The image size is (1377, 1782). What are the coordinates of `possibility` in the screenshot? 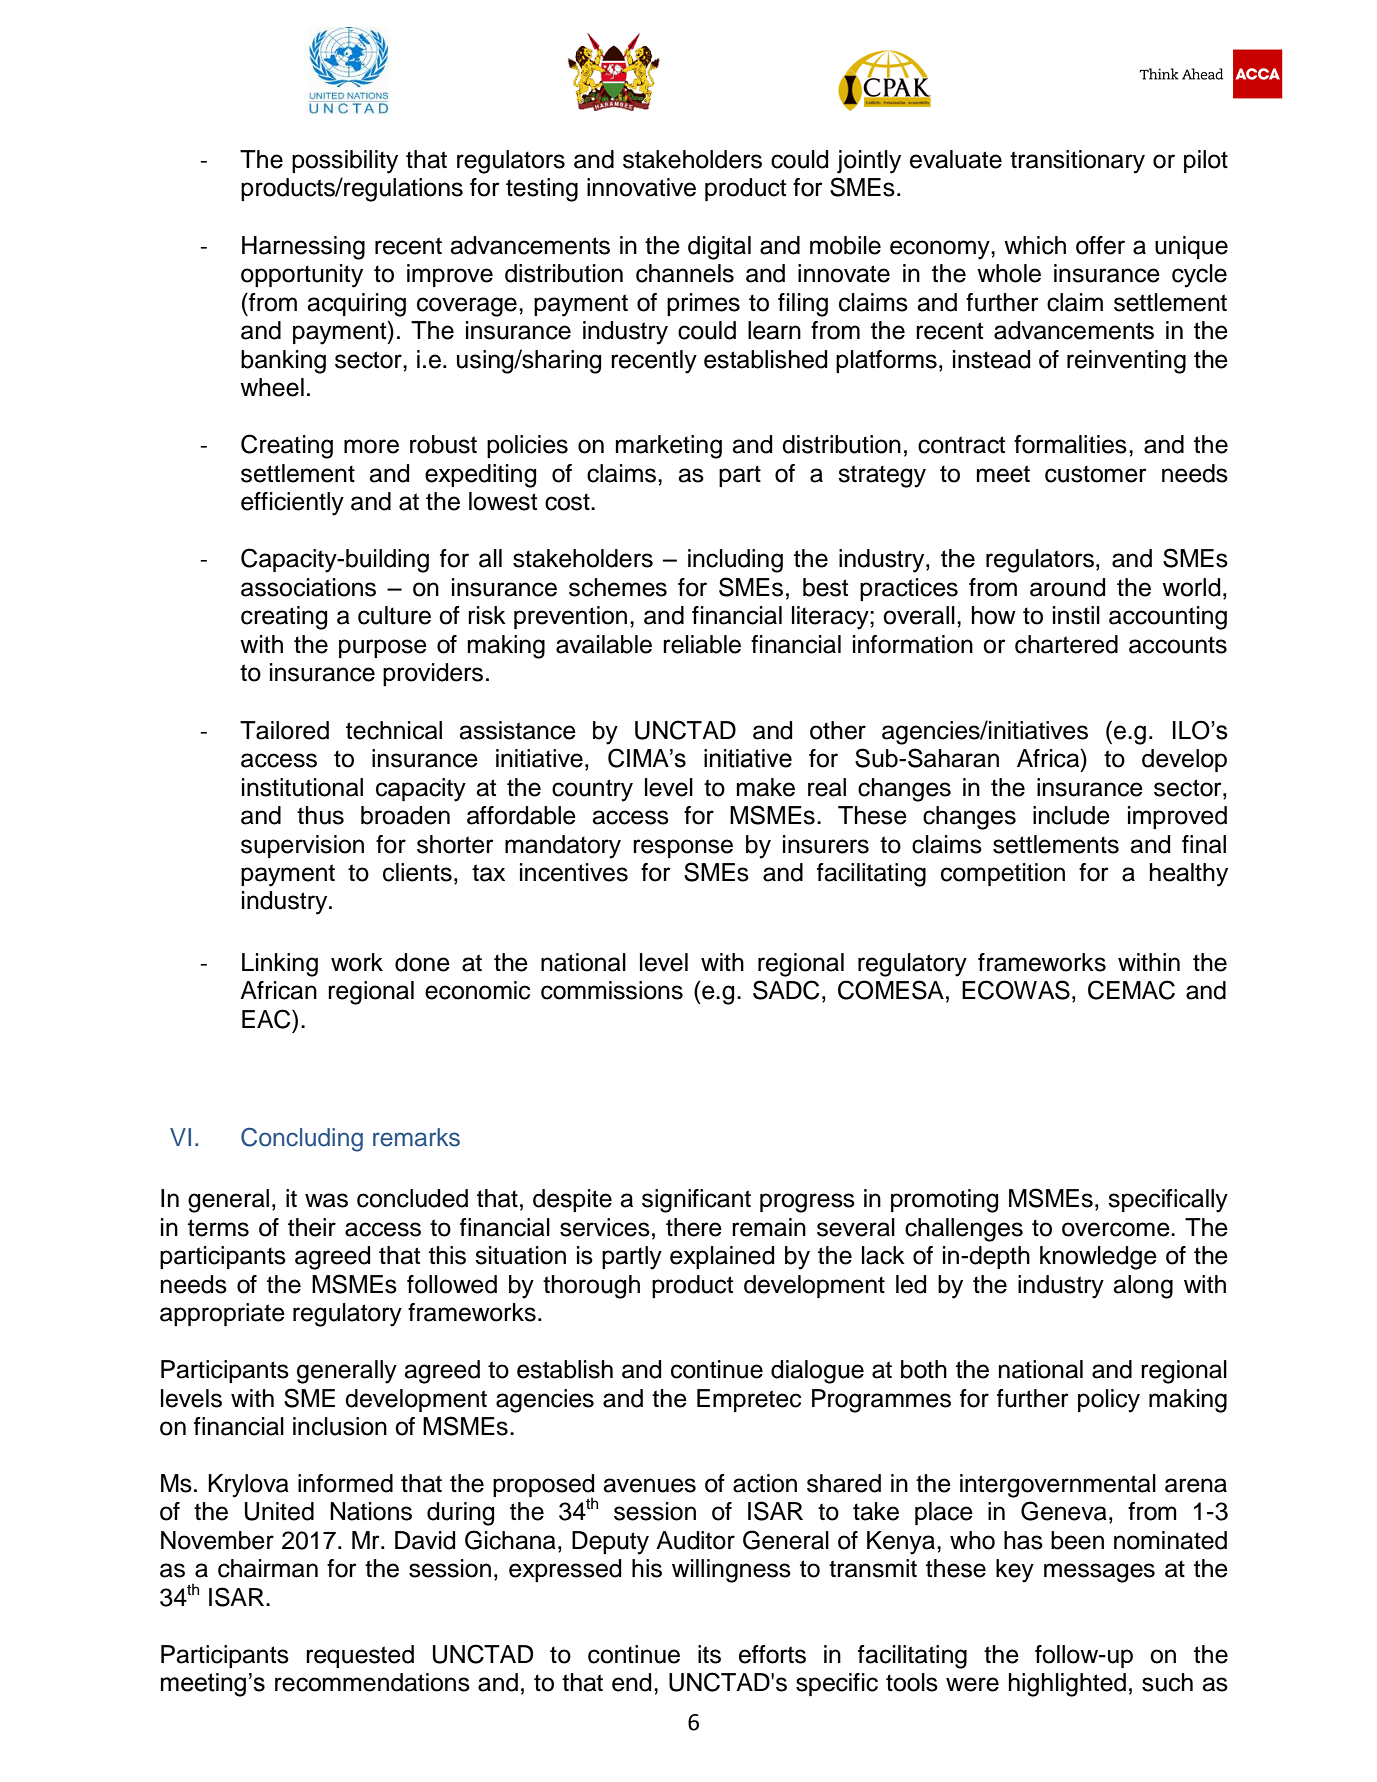 It's located at (345, 162).
